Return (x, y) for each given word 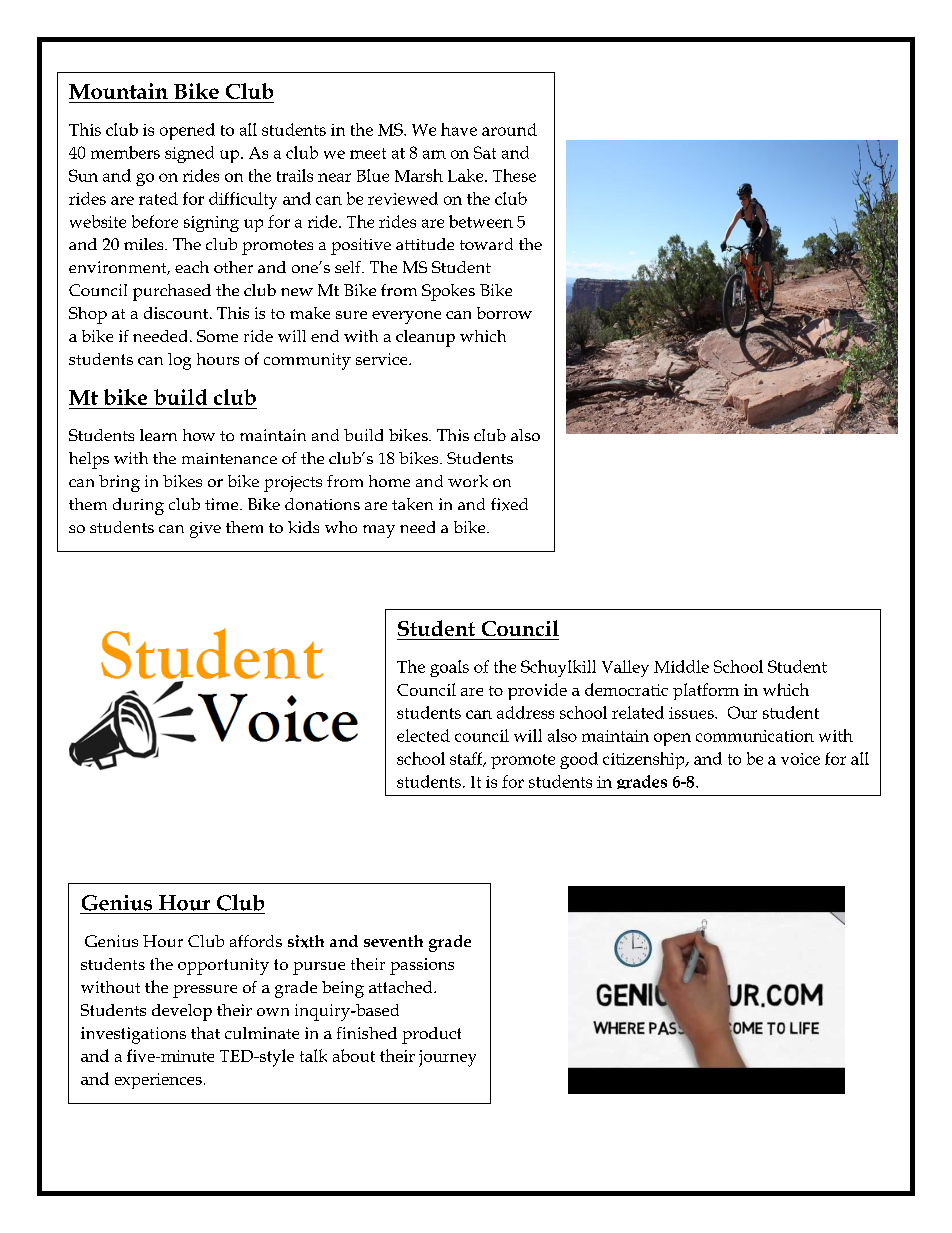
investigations (133, 1035)
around (509, 129)
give (205, 530)
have (459, 129)
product (431, 1035)
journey (447, 1058)
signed (189, 154)
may (379, 531)
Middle (681, 666)
